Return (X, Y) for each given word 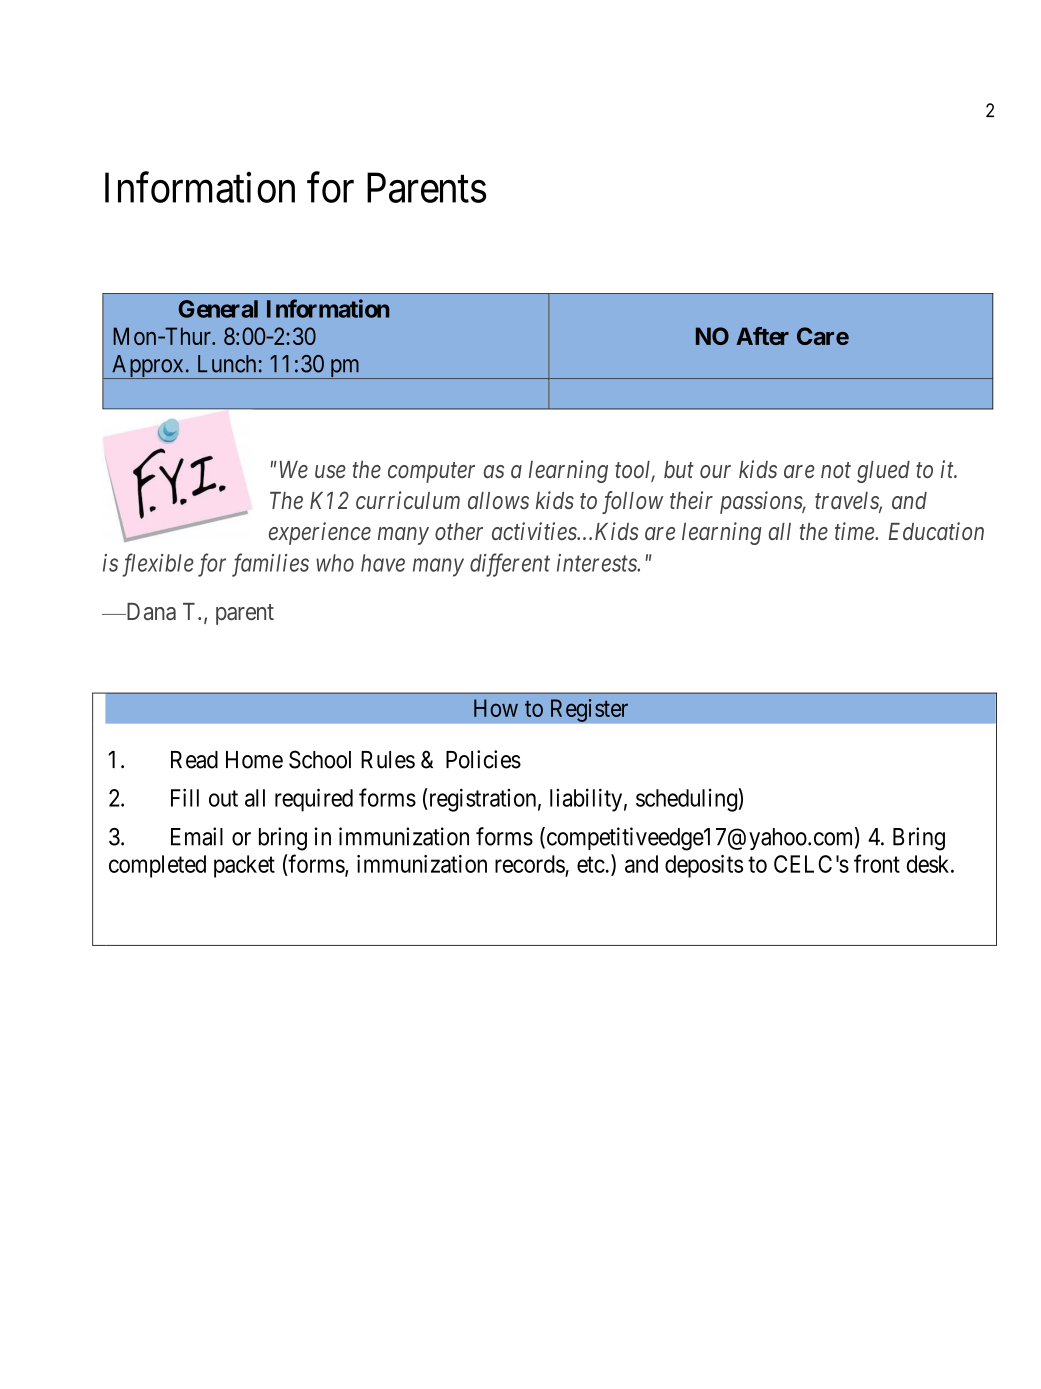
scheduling (686, 800)
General (218, 309)
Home (254, 760)
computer (431, 473)
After (762, 336)
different (510, 565)
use (330, 471)
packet (244, 866)
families (270, 565)
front (877, 863)
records (530, 864)
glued (883, 472)
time (855, 531)
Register (589, 710)
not (836, 470)
